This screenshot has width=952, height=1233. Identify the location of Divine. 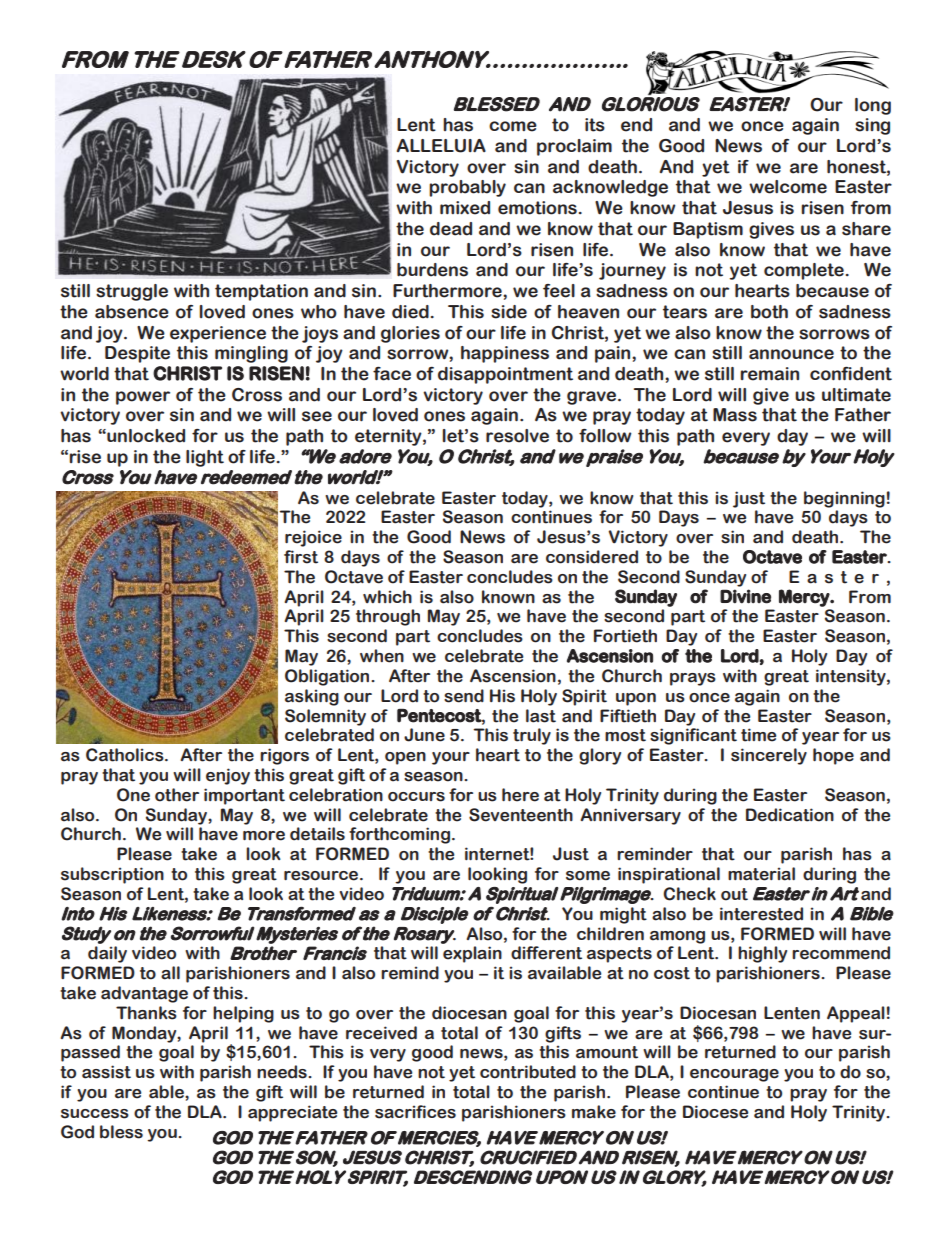
(745, 596).
